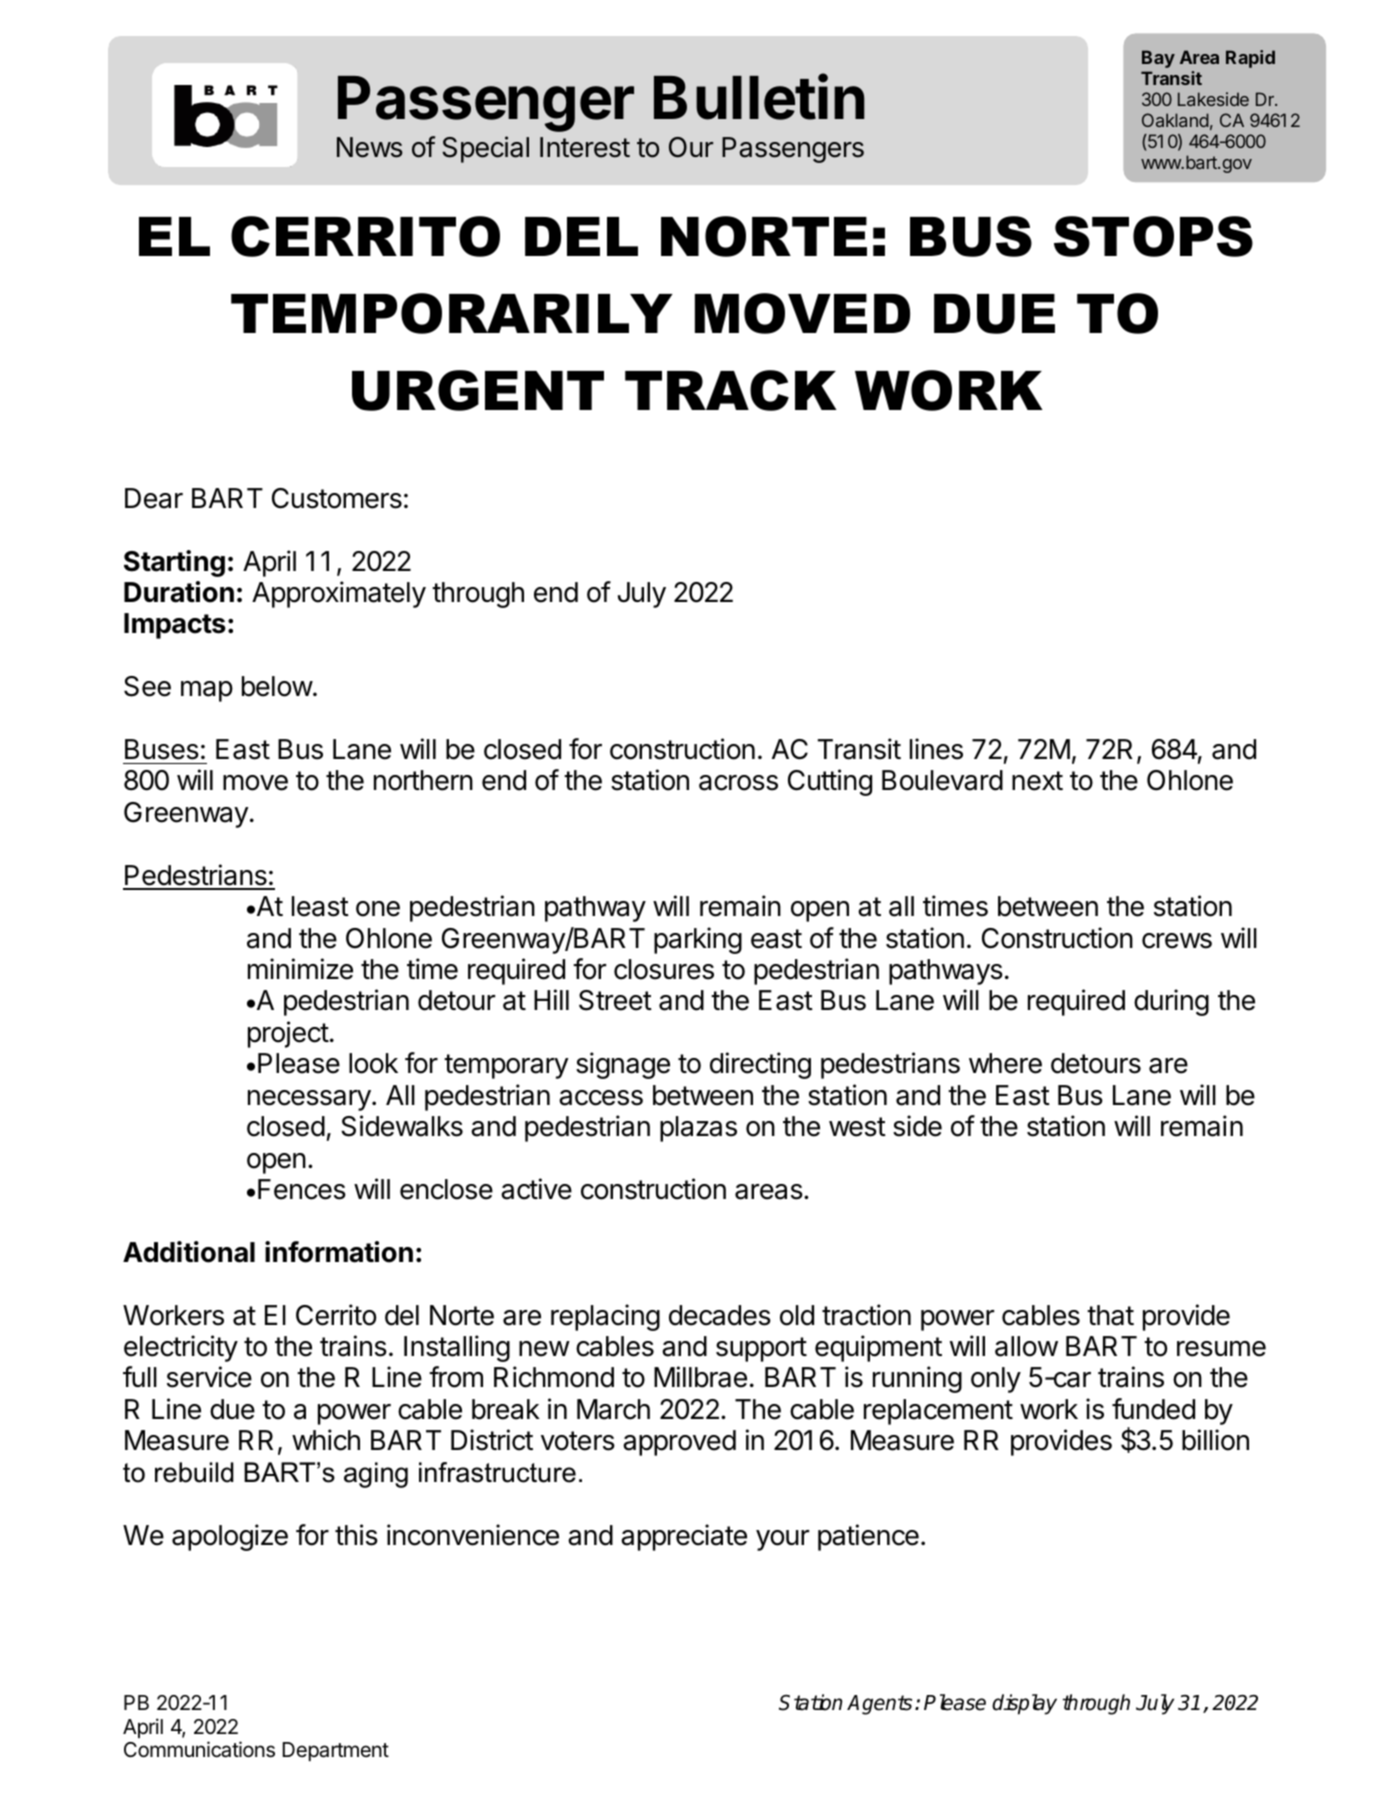  I want to click on News, so click(370, 147).
